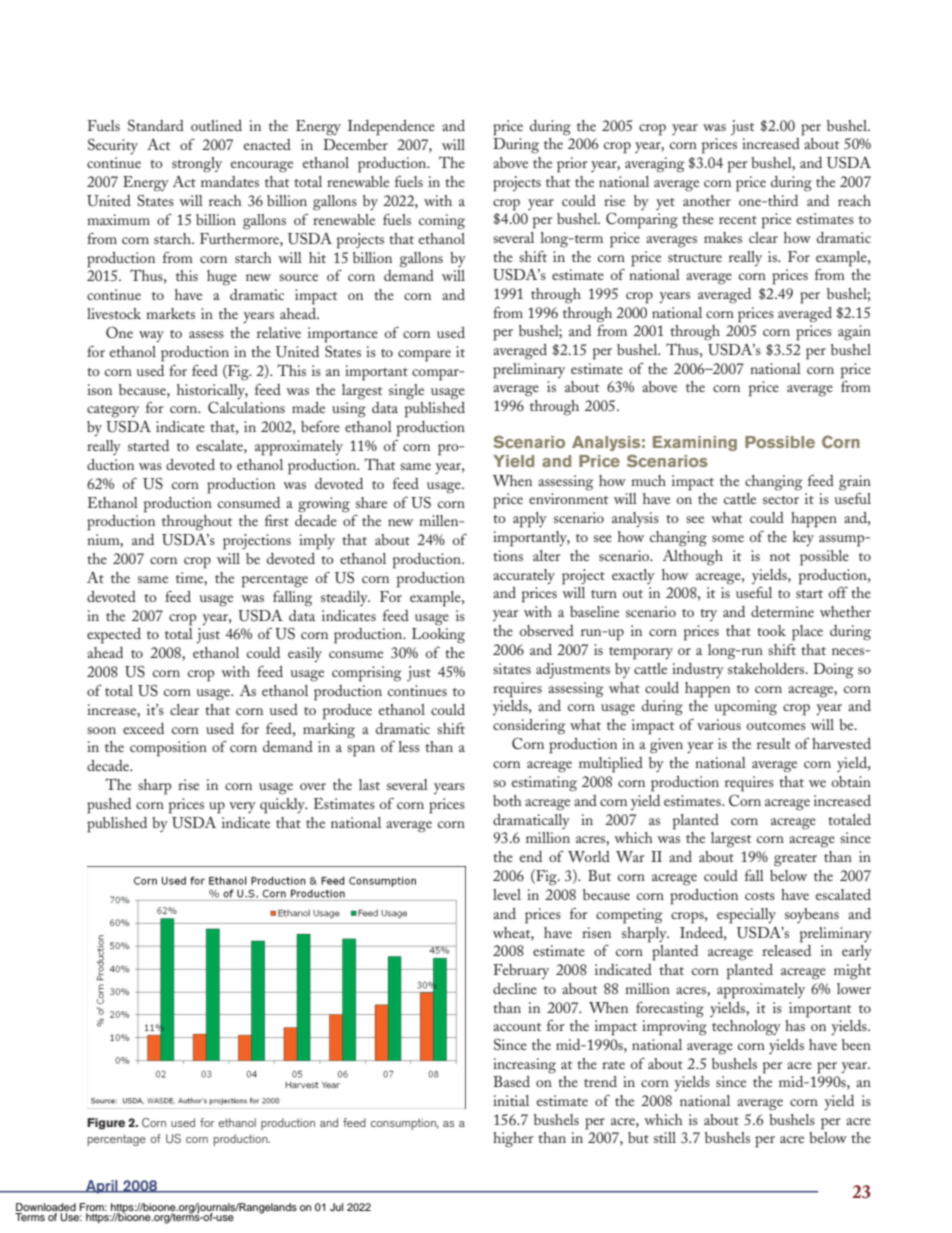 The height and width of the screenshot is (1233, 952). What do you see at coordinates (113, 411) in the screenshot?
I see `category` at bounding box center [113, 411].
